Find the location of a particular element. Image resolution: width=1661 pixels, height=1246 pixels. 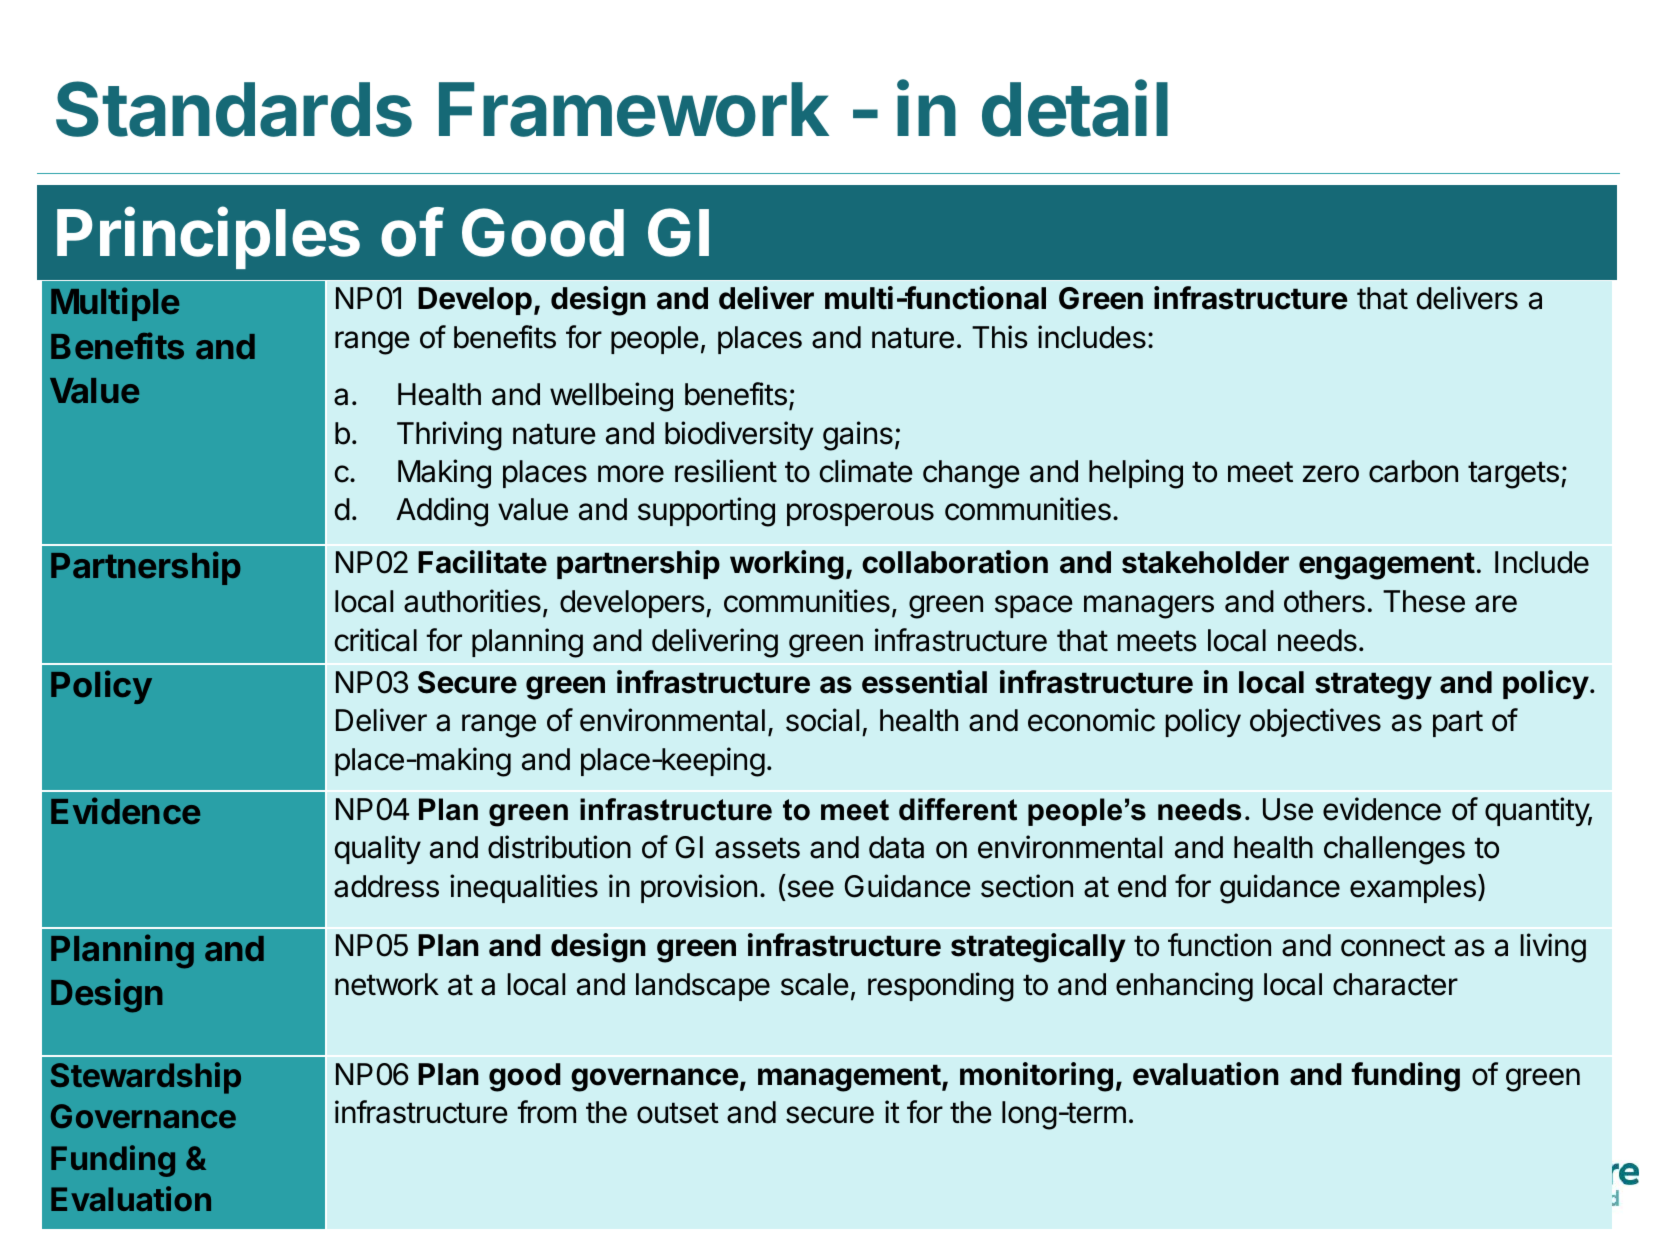

Stewardship is located at coordinates (146, 1078).
